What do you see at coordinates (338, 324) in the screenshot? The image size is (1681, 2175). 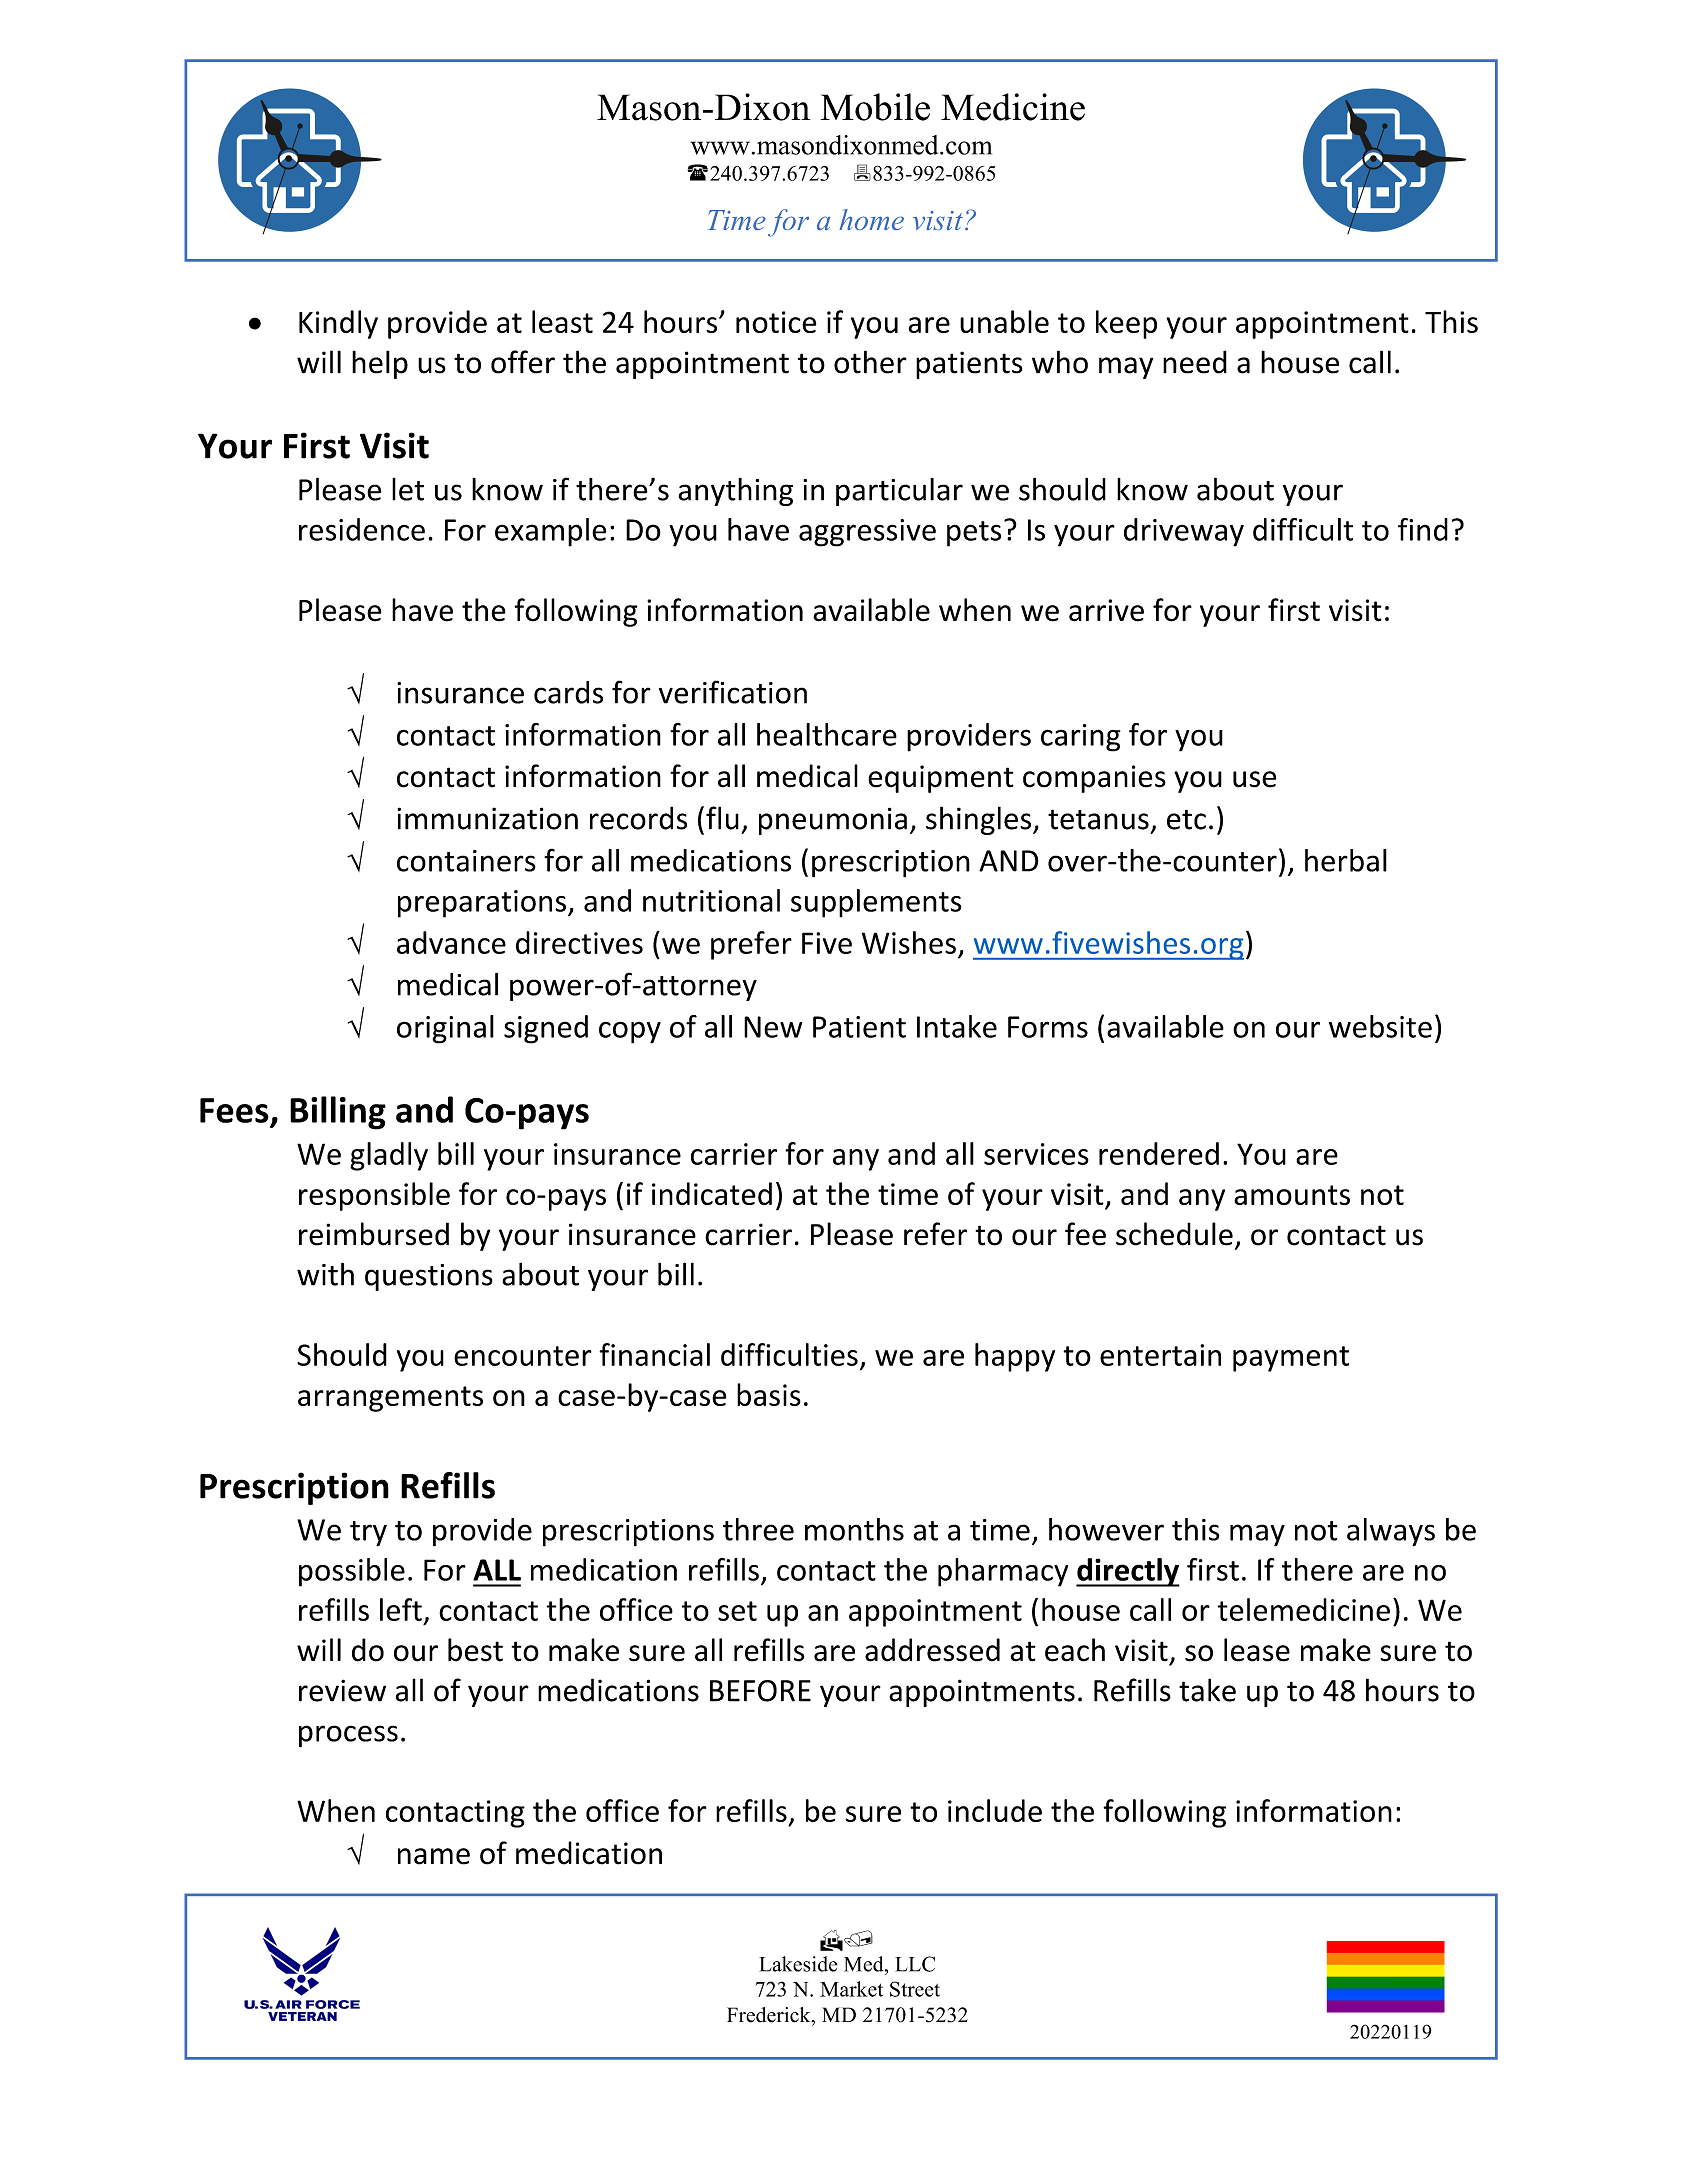 I see `Kindly` at bounding box center [338, 324].
